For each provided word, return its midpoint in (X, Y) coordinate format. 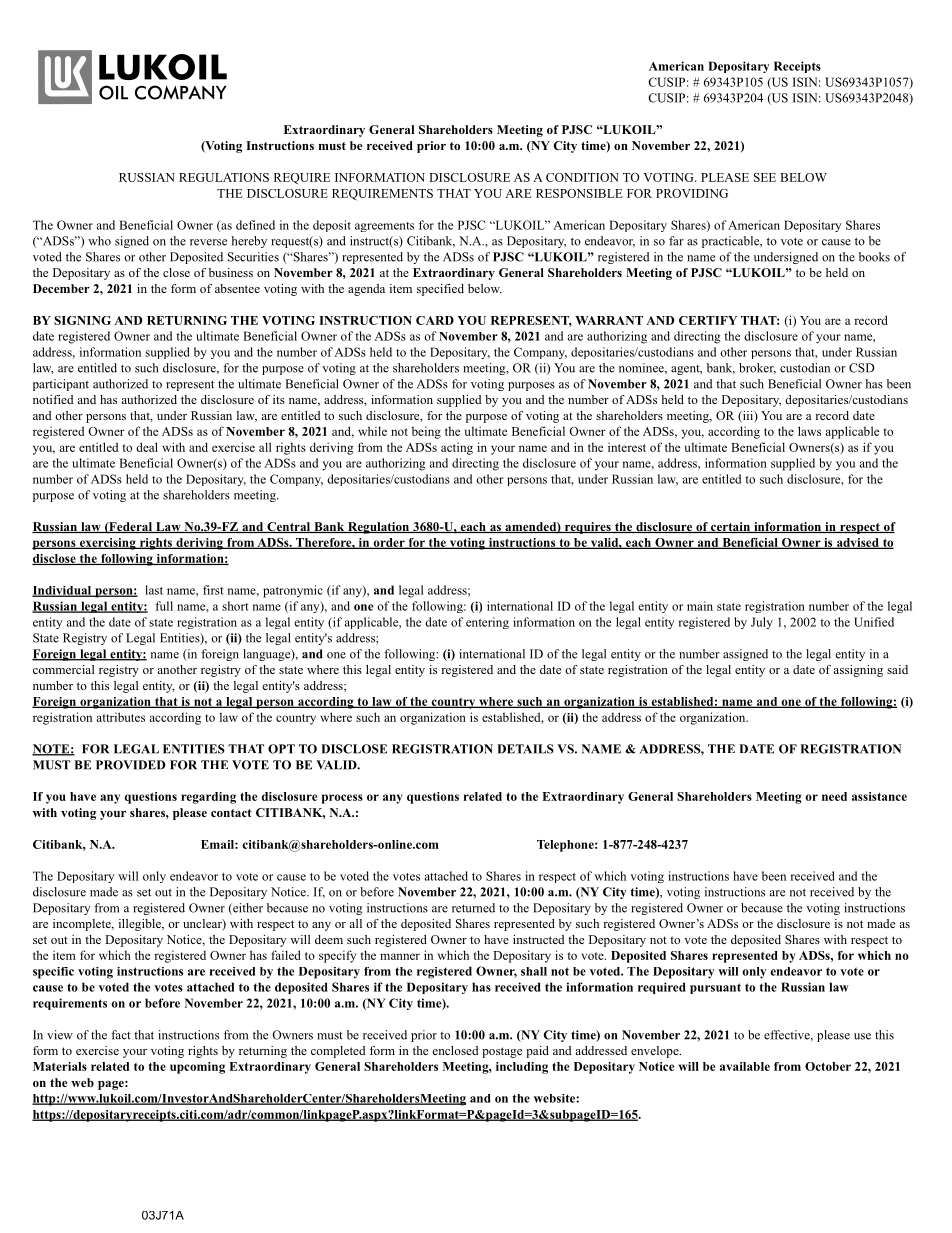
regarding (208, 798)
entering (487, 623)
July (762, 623)
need (834, 796)
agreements (384, 227)
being (426, 432)
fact (121, 1035)
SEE (765, 177)
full (164, 606)
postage (502, 1052)
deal (147, 447)
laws (809, 431)
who (99, 241)
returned (473, 908)
